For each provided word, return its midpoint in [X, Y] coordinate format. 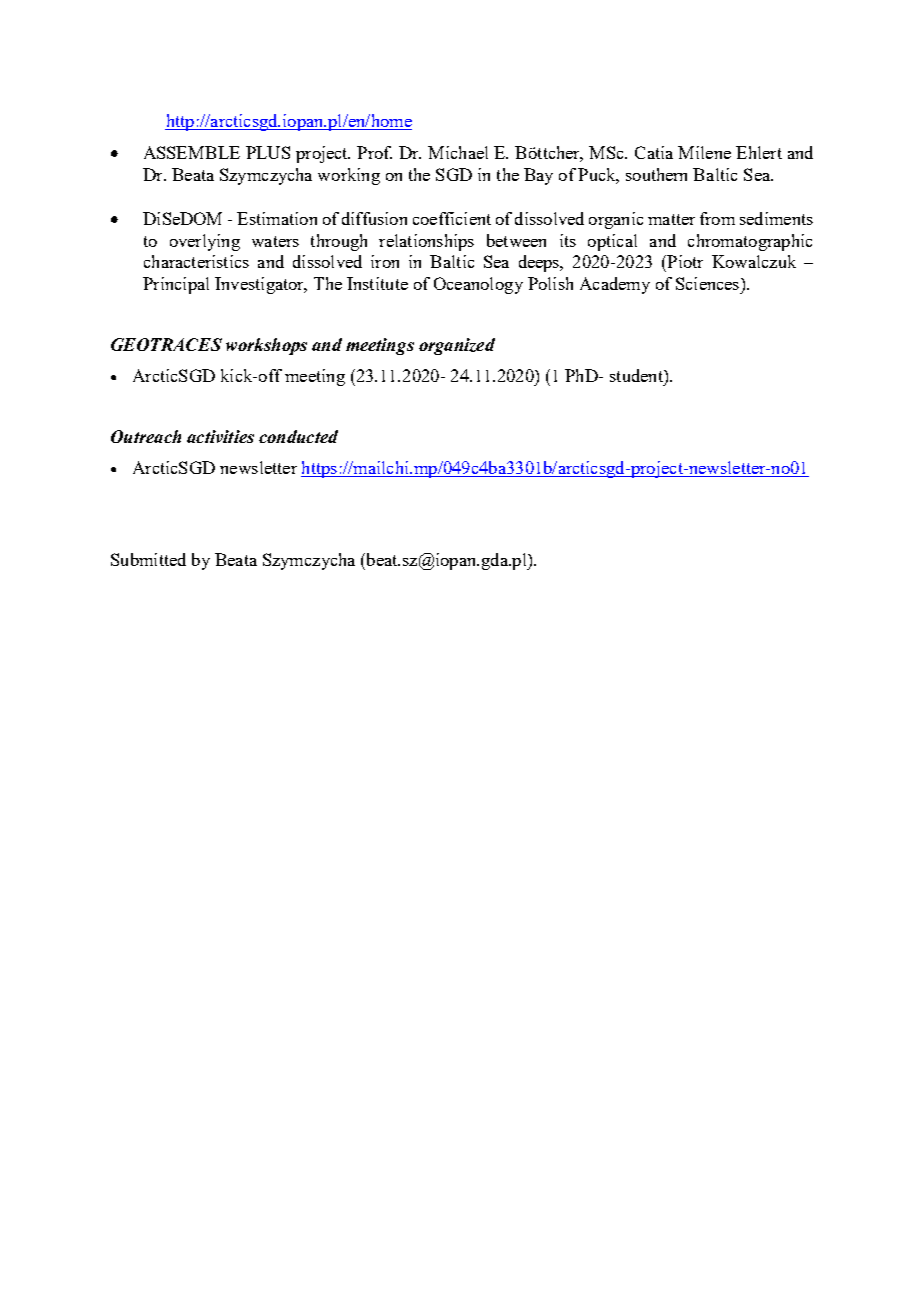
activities [220, 436]
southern [656, 174]
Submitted [148, 559]
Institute [377, 283]
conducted [298, 436]
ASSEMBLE [192, 152]
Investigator [260, 285]
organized [457, 346]
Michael [458, 152]
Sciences [709, 283]
